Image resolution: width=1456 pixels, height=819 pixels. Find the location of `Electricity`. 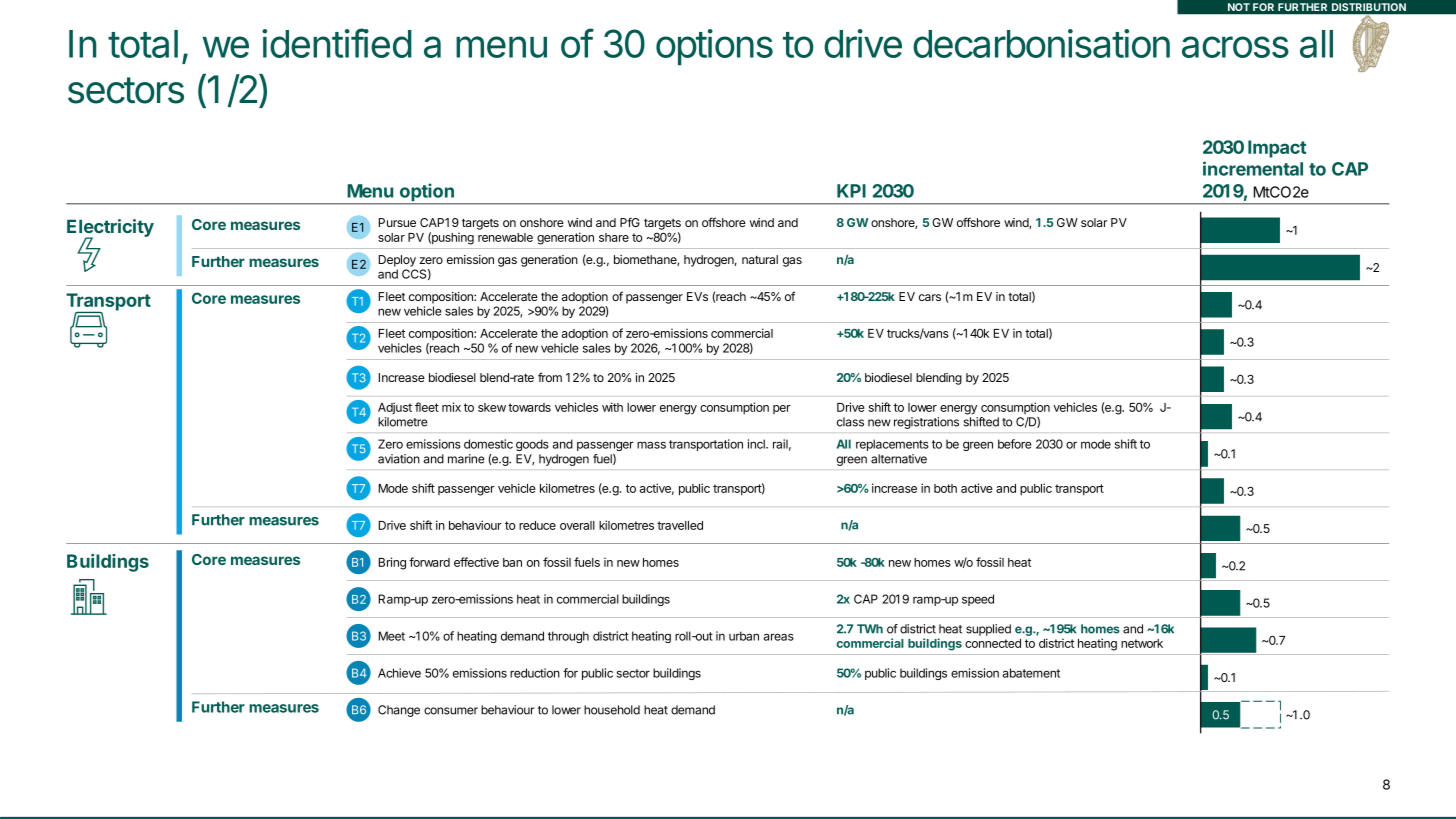

Electricity is located at coordinates (110, 229).
